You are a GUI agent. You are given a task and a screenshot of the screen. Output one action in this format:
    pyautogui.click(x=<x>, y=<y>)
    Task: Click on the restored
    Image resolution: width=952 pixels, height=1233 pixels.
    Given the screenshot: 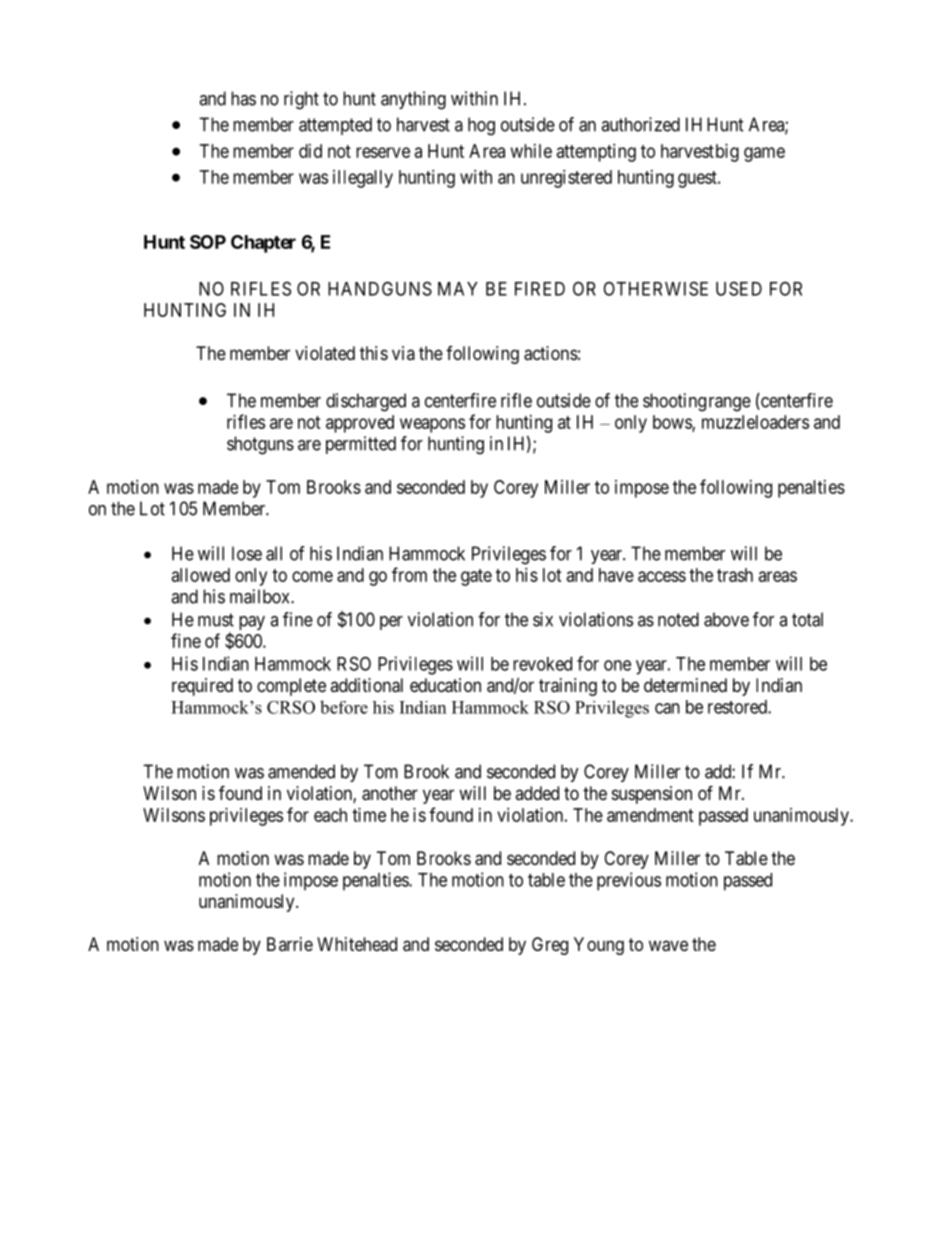 What is the action you would take?
    pyautogui.click(x=738, y=707)
